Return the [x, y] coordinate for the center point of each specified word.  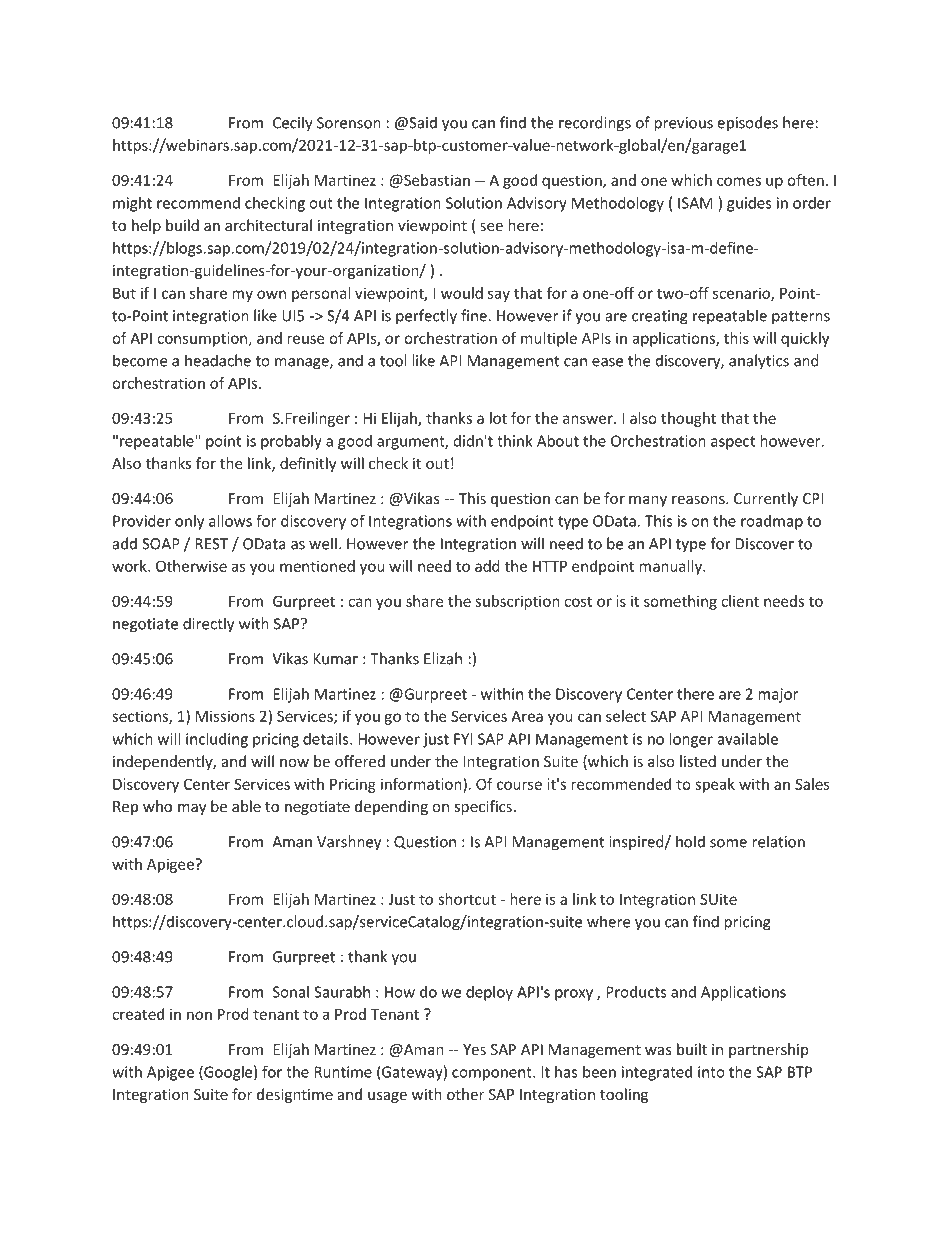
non [199, 1015]
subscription [517, 602]
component [493, 1074]
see [491, 227]
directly [208, 625]
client [740, 601]
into [711, 1072]
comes [739, 181]
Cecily [293, 124]
